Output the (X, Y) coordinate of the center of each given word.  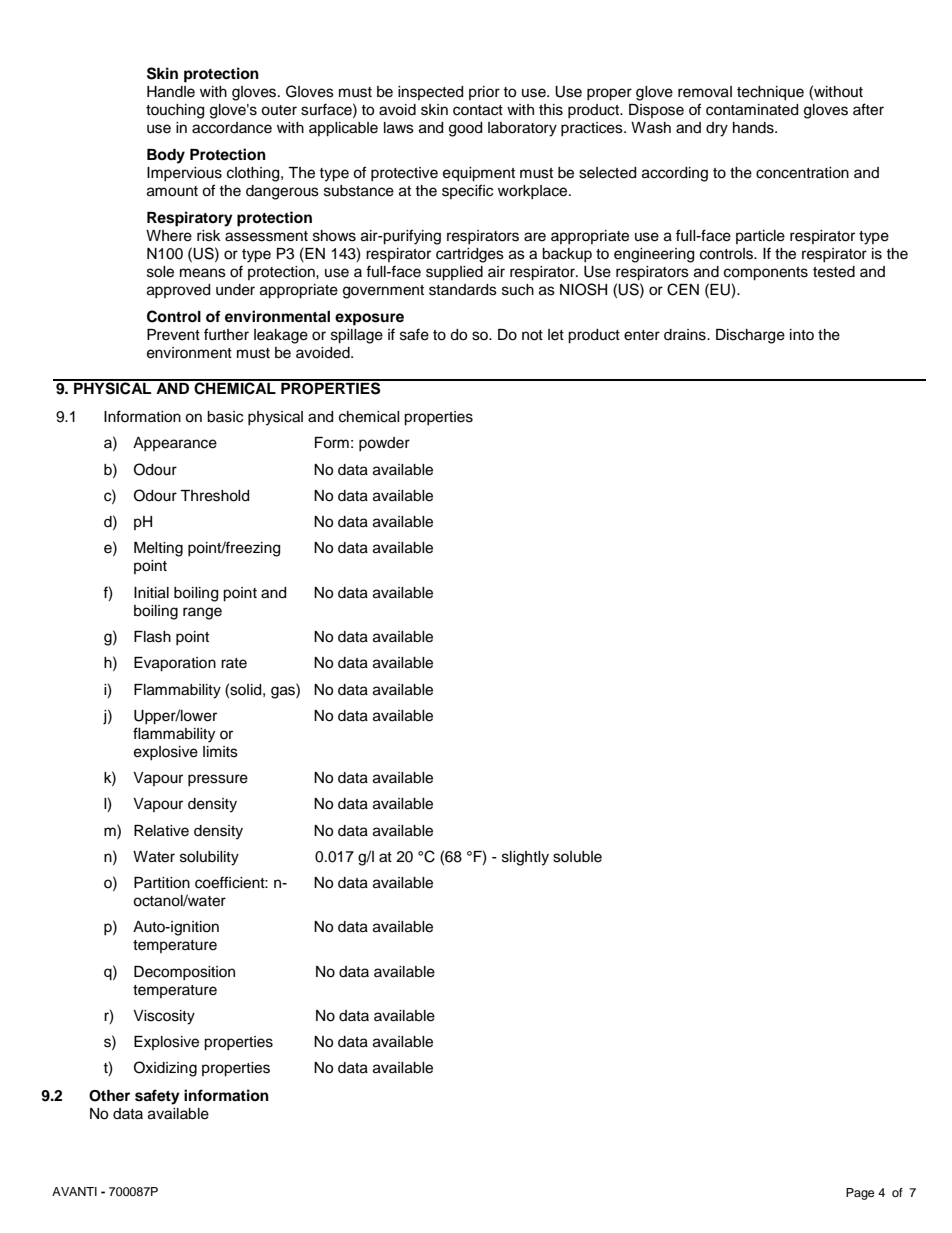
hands (754, 128)
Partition (162, 883)
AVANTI (74, 1191)
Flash (152, 637)
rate (234, 663)
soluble (577, 857)
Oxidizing (165, 1069)
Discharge (750, 336)
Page (860, 1194)
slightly (525, 858)
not (532, 335)
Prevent (173, 335)
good (465, 129)
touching (175, 111)
